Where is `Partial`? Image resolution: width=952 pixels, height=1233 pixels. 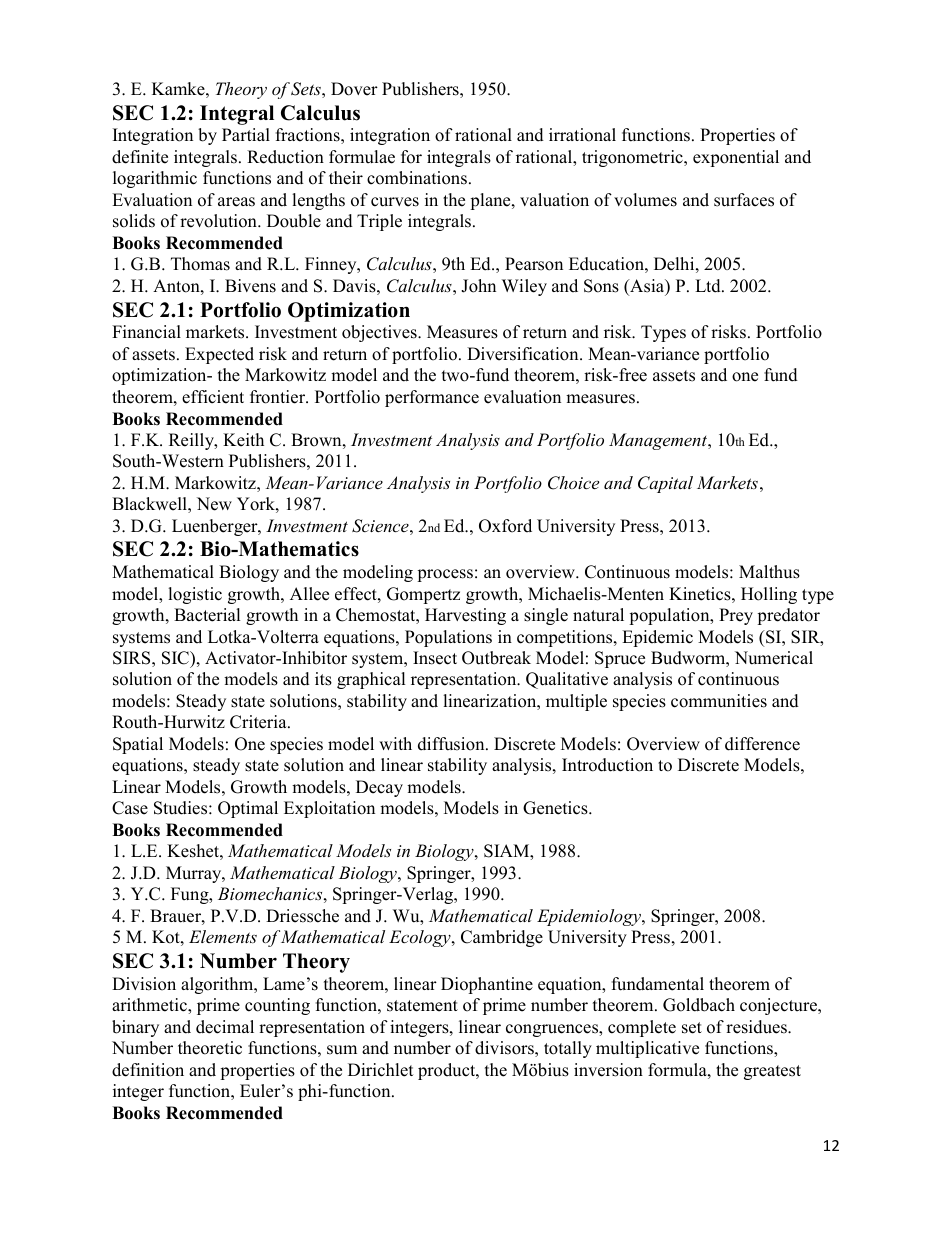 Partial is located at coordinates (246, 134).
